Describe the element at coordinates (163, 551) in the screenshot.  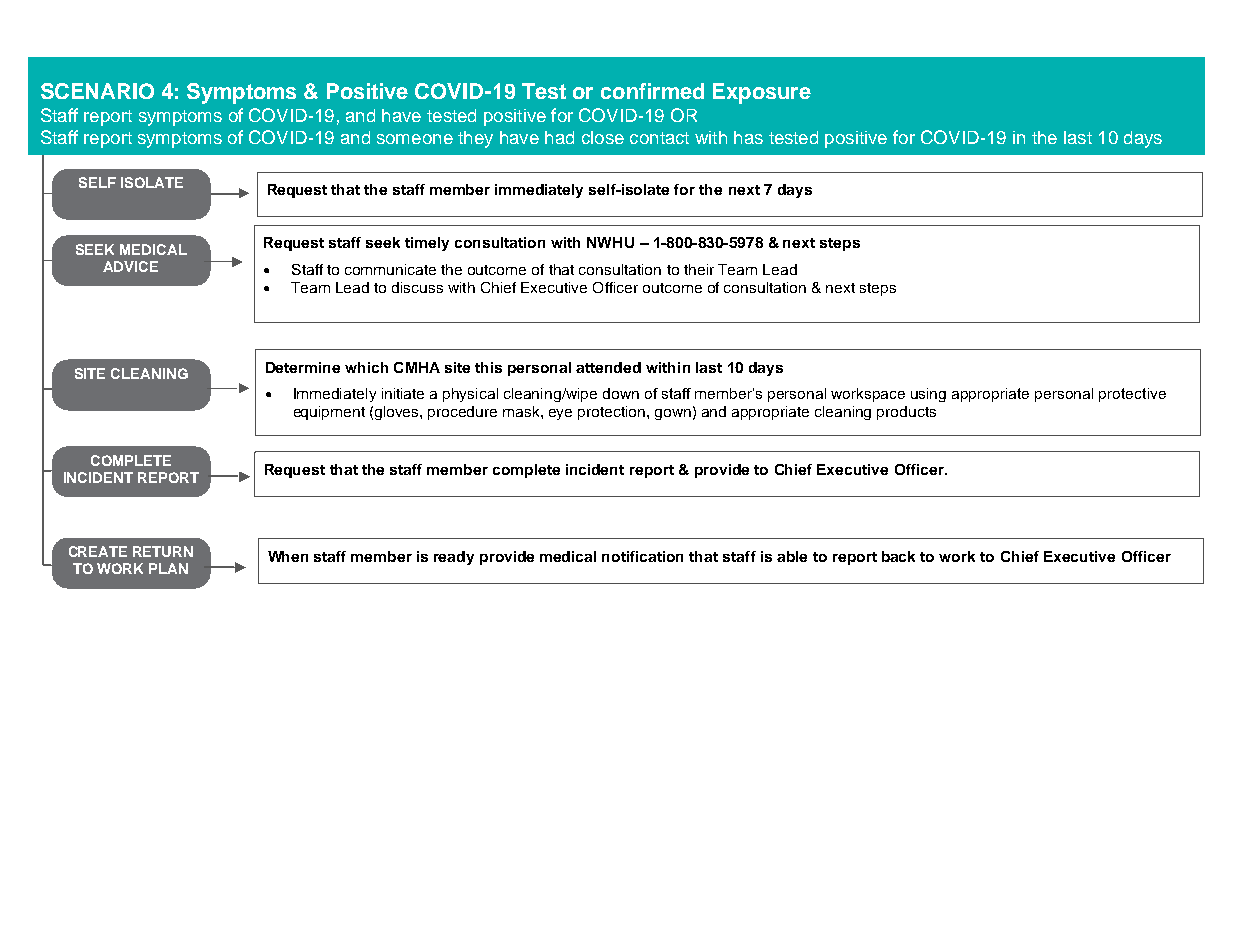
I see `RETURN` at that location.
